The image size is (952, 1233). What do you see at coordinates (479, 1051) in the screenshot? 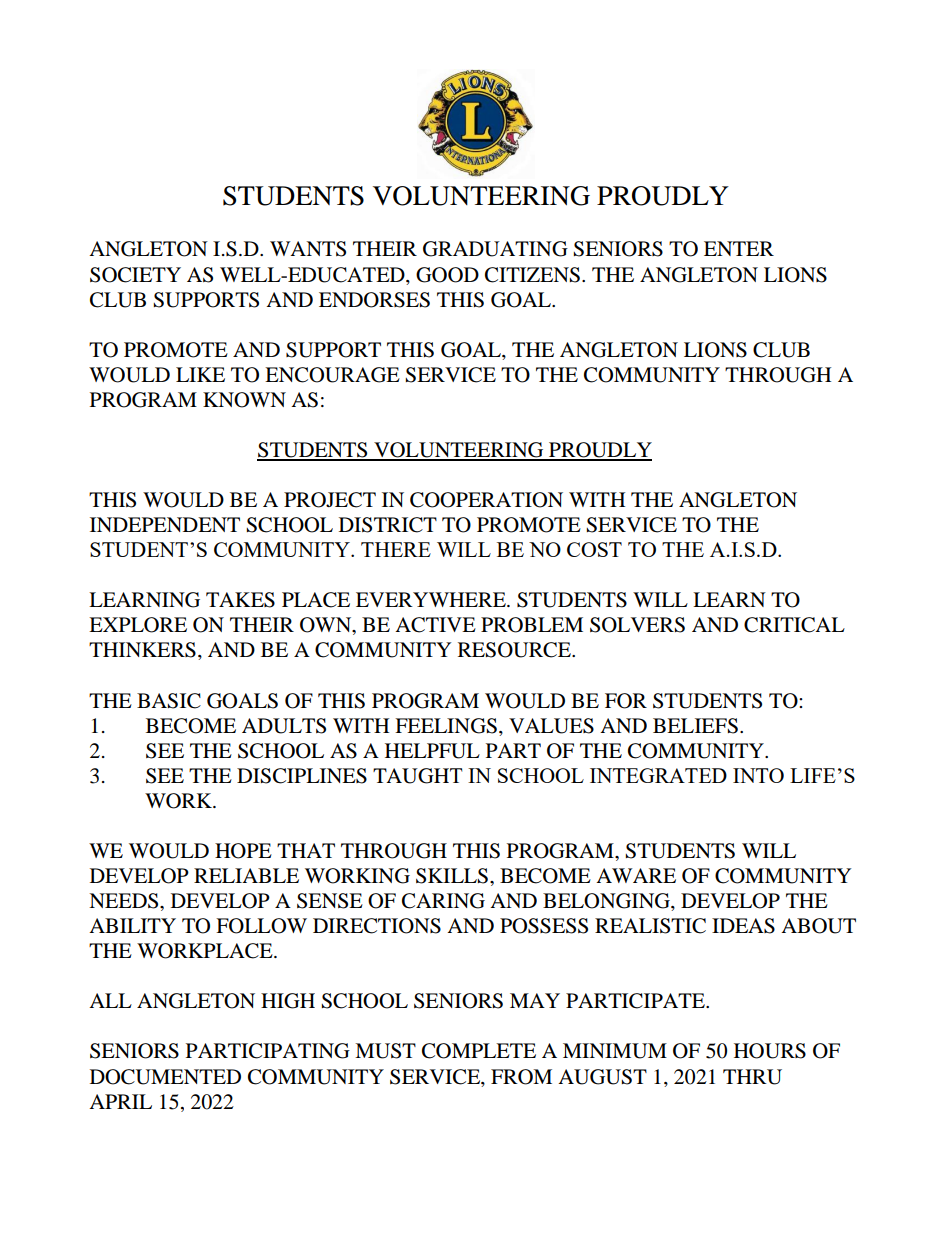
I see `COMPLETE` at bounding box center [479, 1051].
